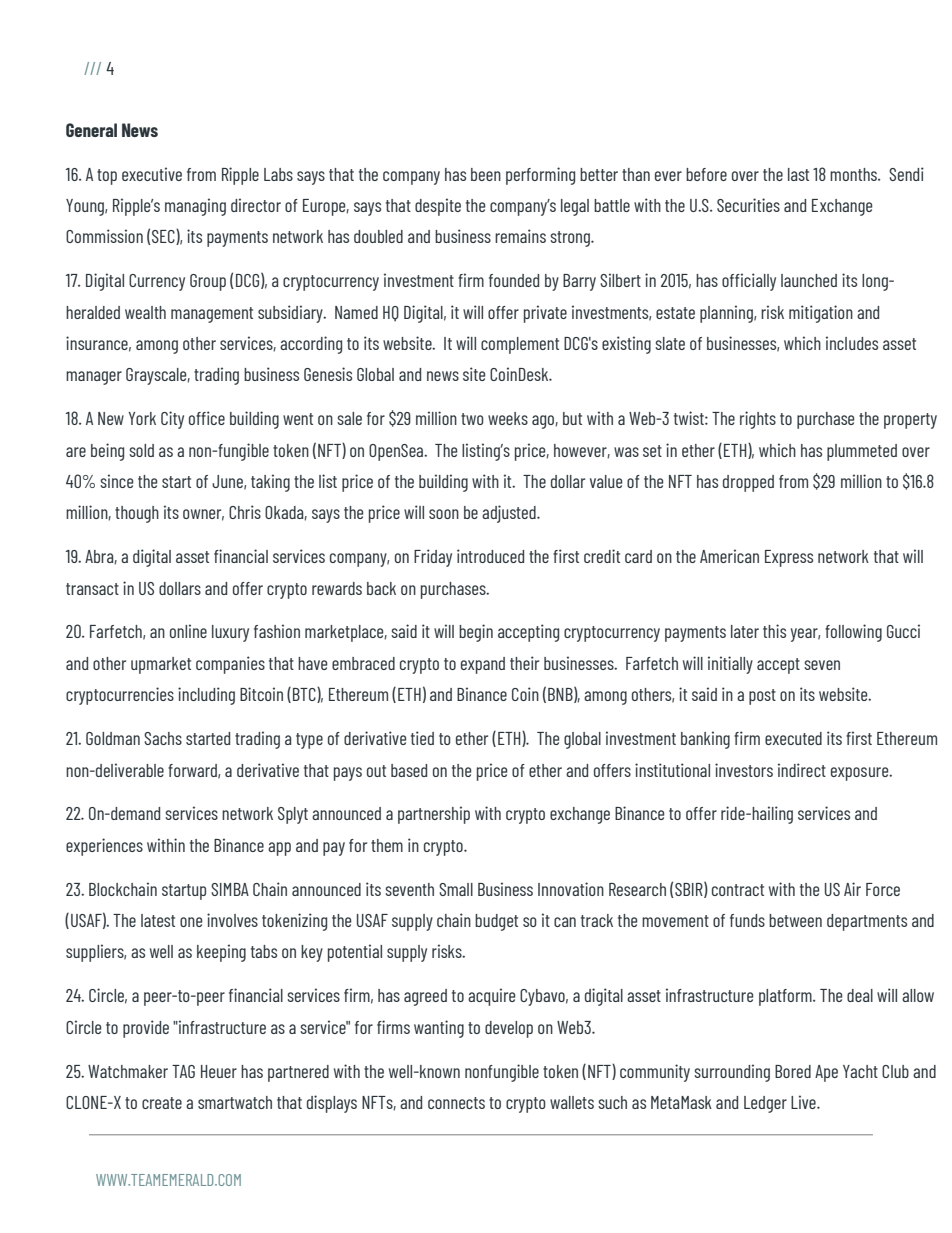 This image has width=952, height=1233. I want to click on following, so click(853, 633).
